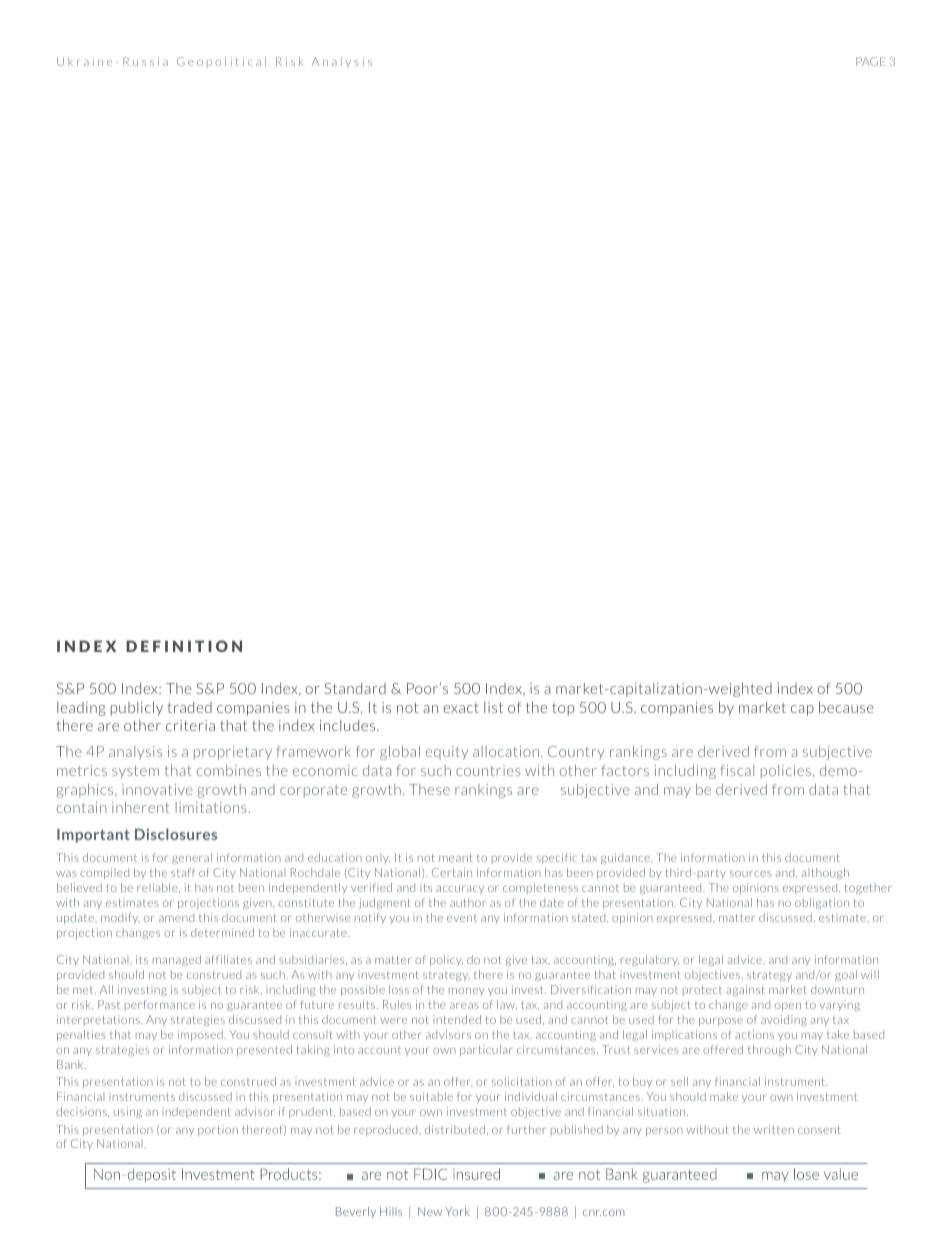  What do you see at coordinates (218, 1130) in the image?
I see `portion` at bounding box center [218, 1130].
